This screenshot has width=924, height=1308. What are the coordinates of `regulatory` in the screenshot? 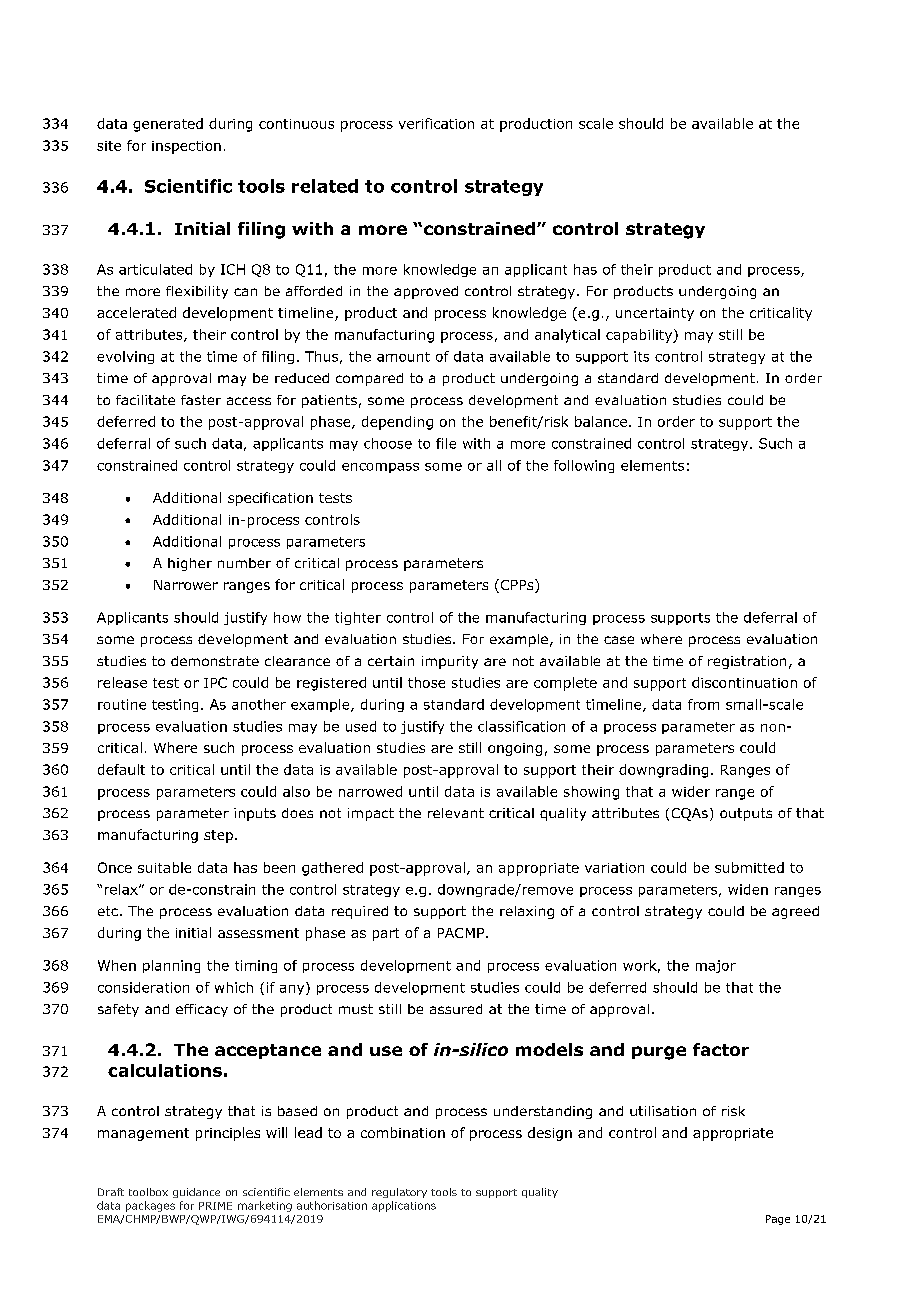 It's located at (399, 1193).
